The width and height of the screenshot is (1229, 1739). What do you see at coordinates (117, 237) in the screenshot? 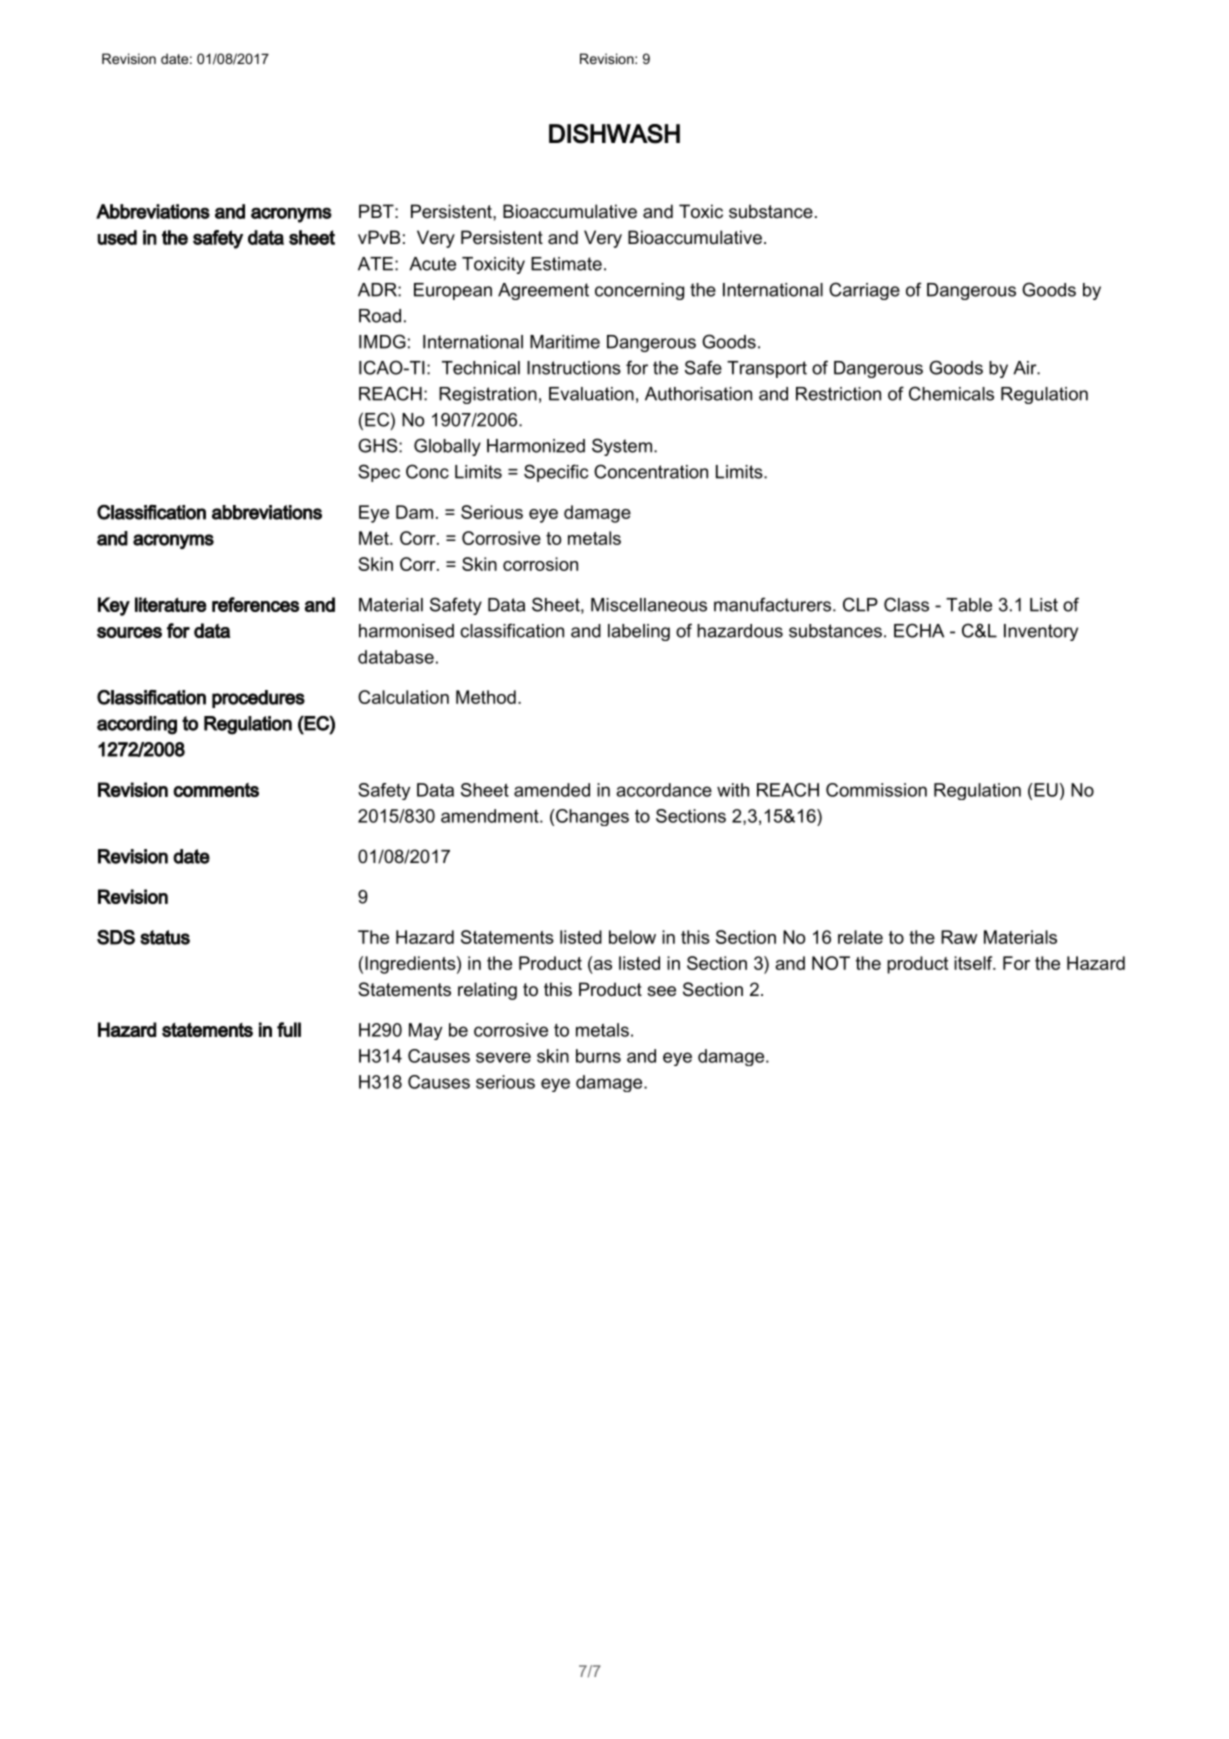
I see `used` at bounding box center [117, 237].
